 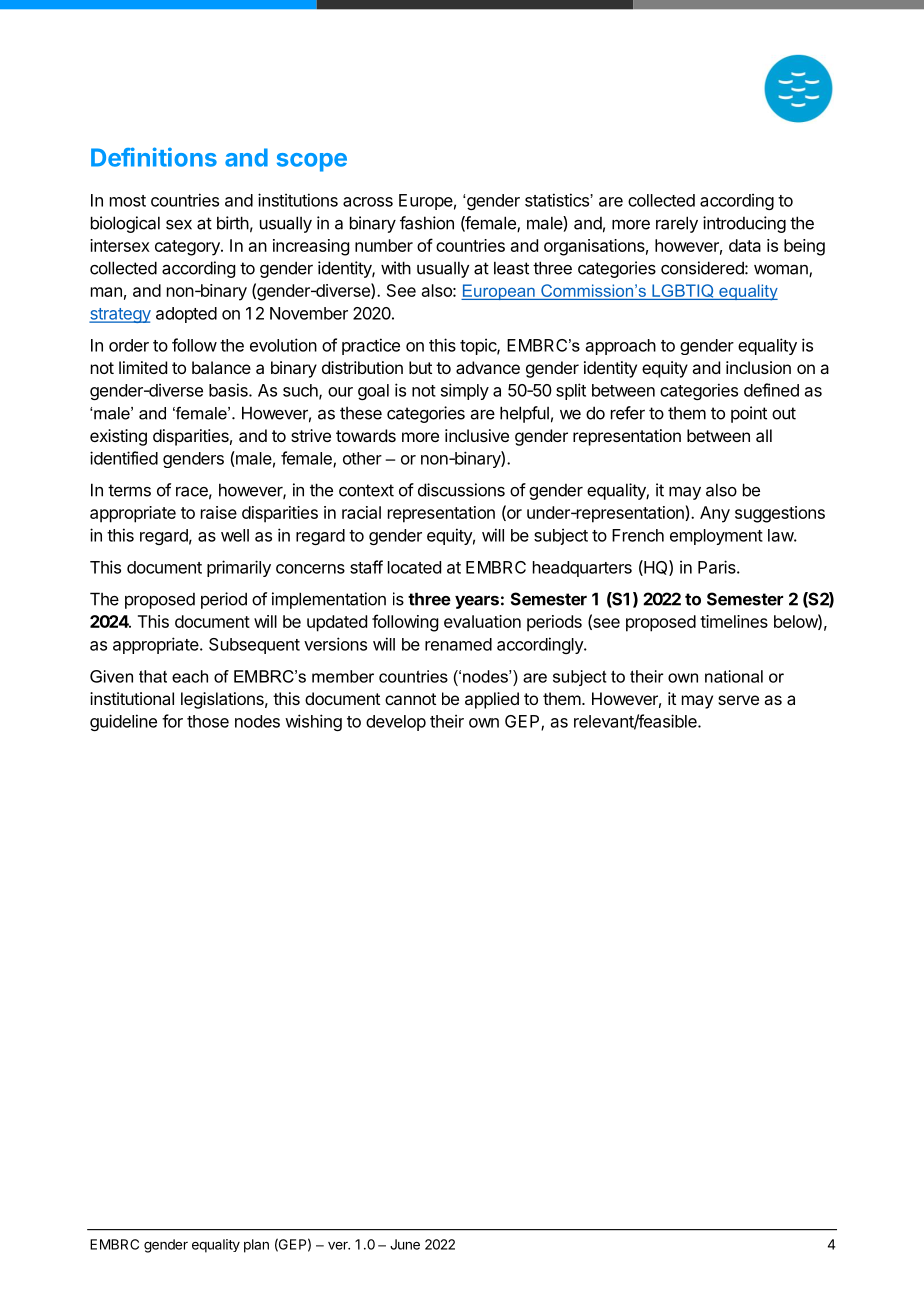 I want to click on basis, so click(x=229, y=390).
